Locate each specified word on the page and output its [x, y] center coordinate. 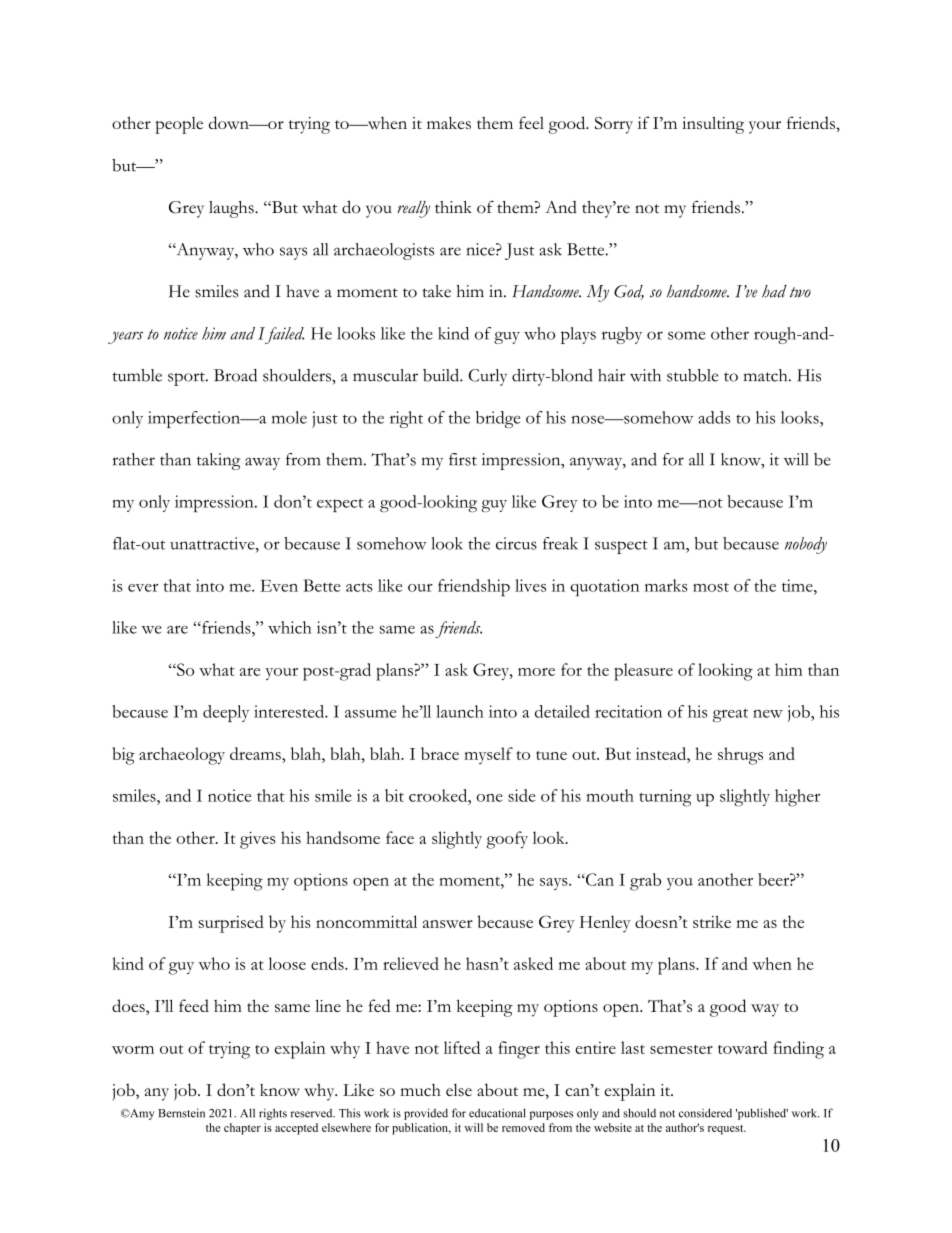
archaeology [182, 756]
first [463, 459]
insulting [713, 125]
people [179, 125]
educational [497, 1113]
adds [714, 417]
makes [449, 123]
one [490, 798]
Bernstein [181, 1113]
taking [218, 461]
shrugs [740, 756]
